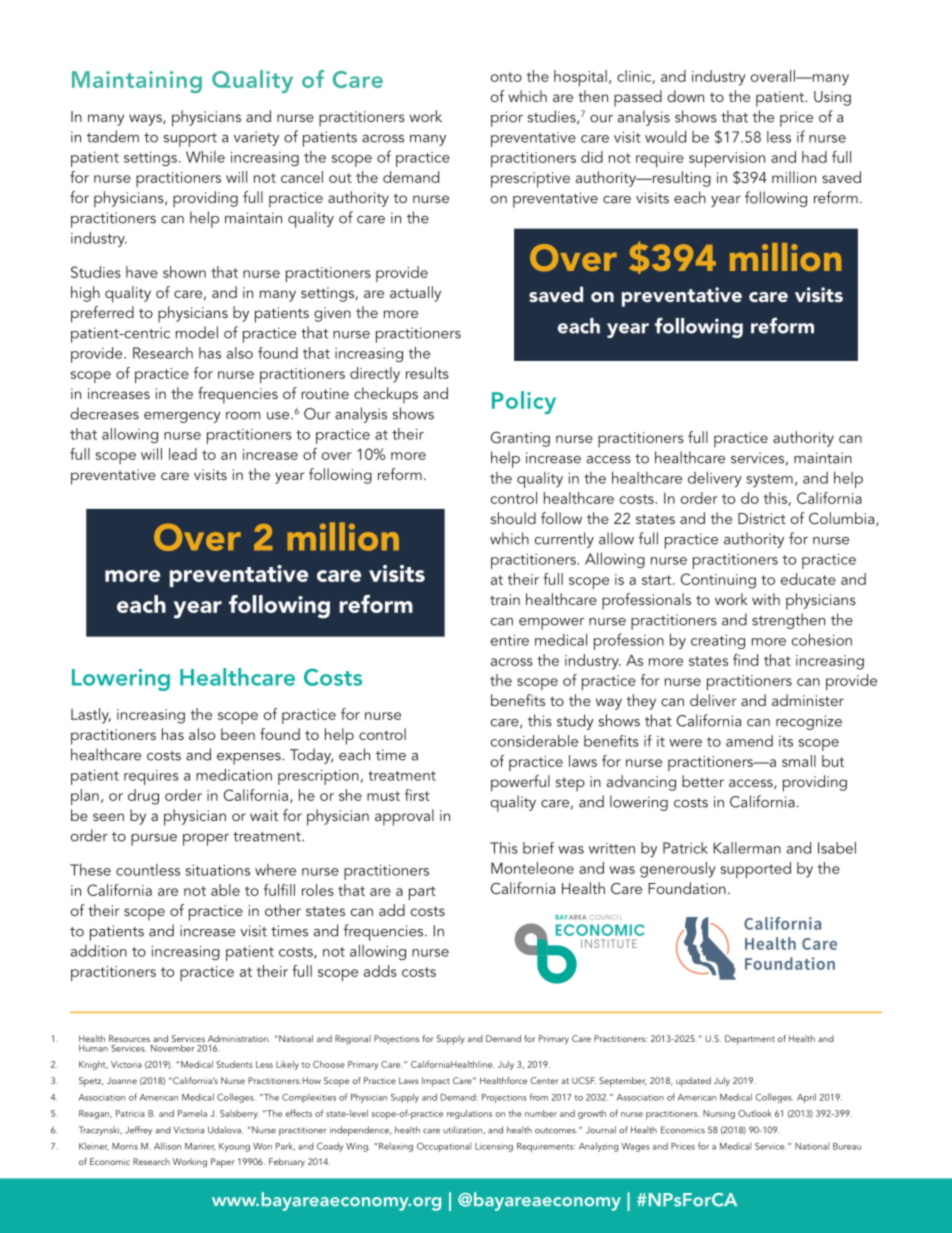 This page has width=952, height=1233. What do you see at coordinates (507, 119) in the page?
I see `prior` at bounding box center [507, 119].
